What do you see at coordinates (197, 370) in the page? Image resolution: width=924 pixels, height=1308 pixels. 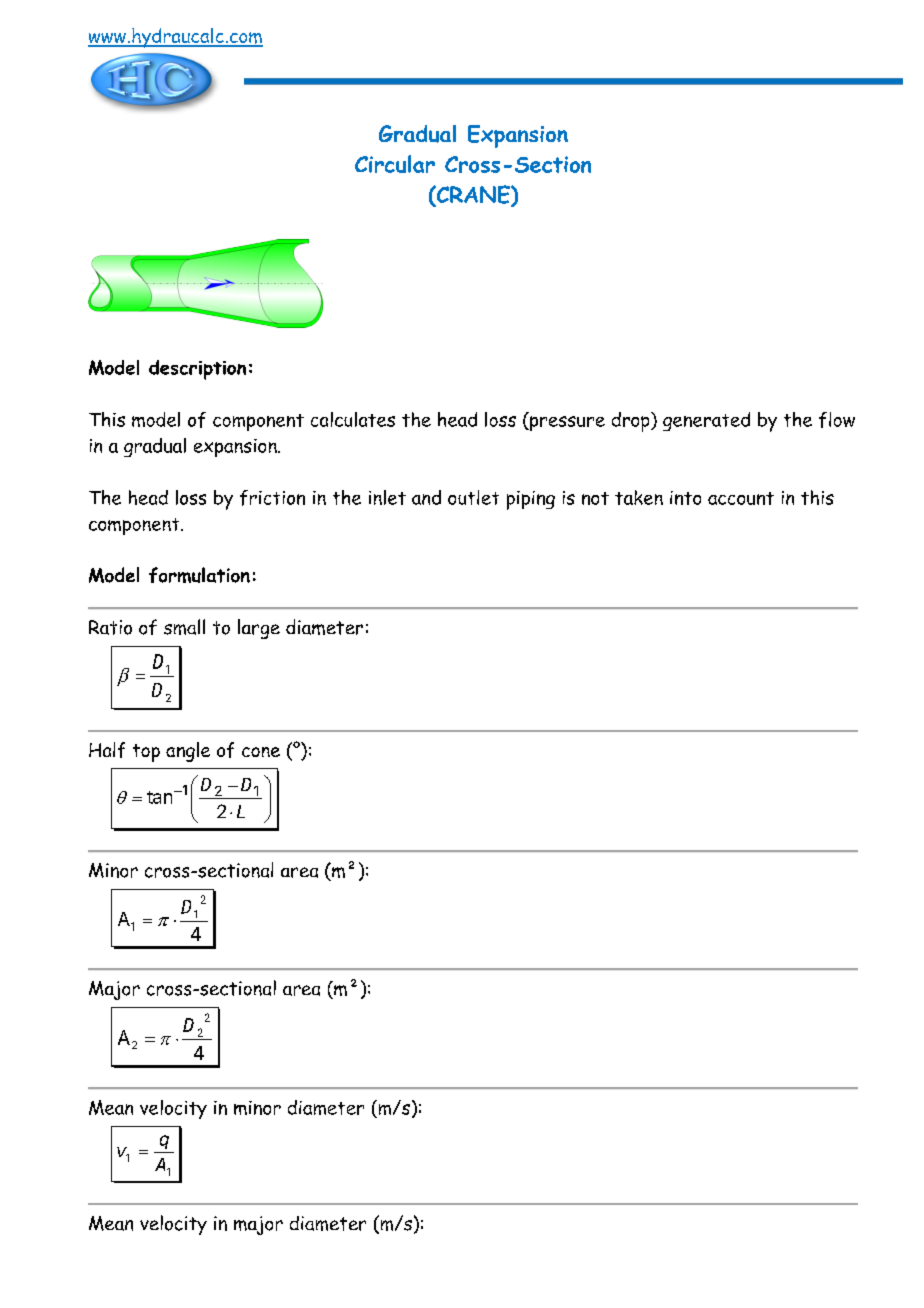 I see `description` at bounding box center [197, 370].
